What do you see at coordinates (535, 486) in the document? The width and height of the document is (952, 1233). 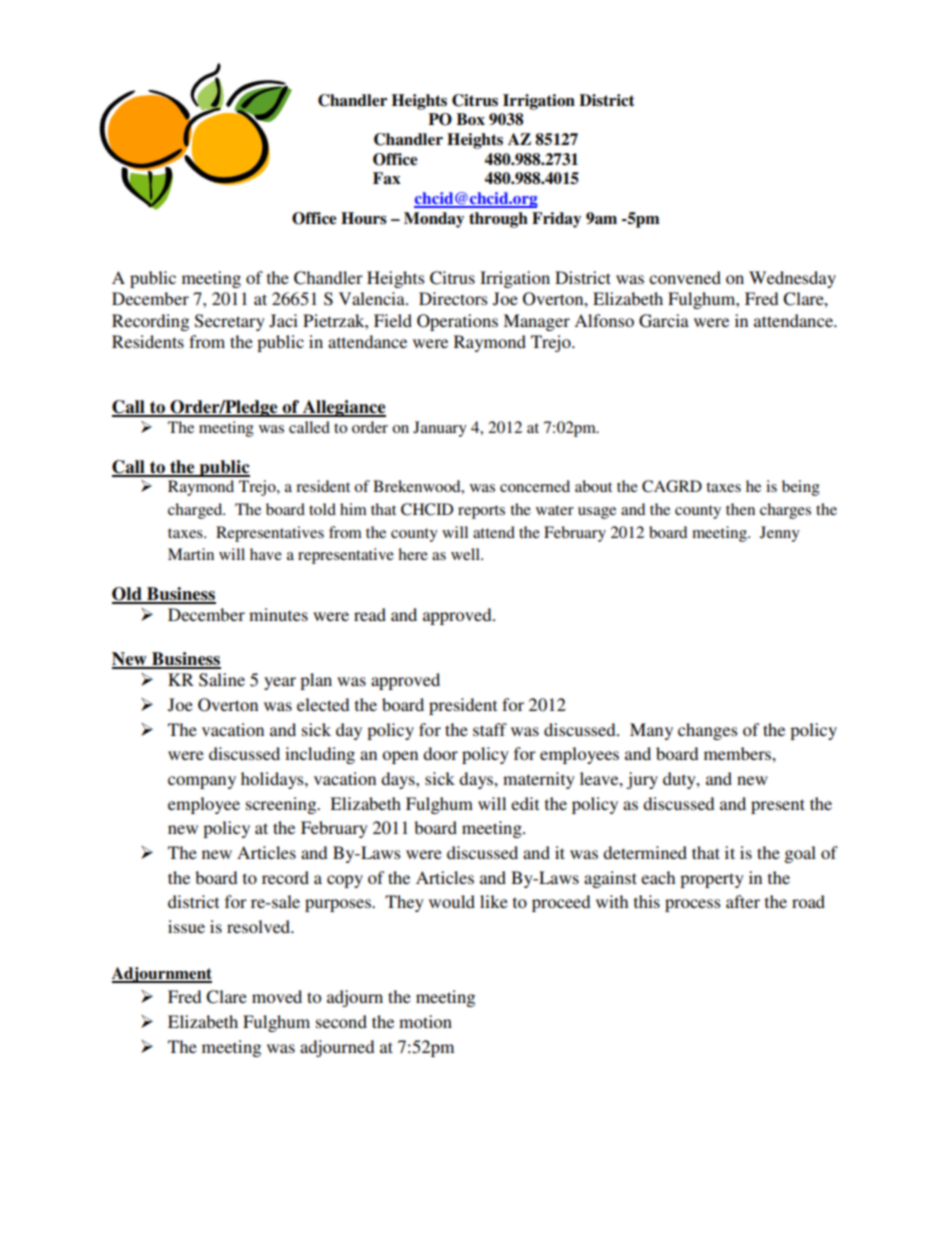 I see `concerned` at bounding box center [535, 486].
